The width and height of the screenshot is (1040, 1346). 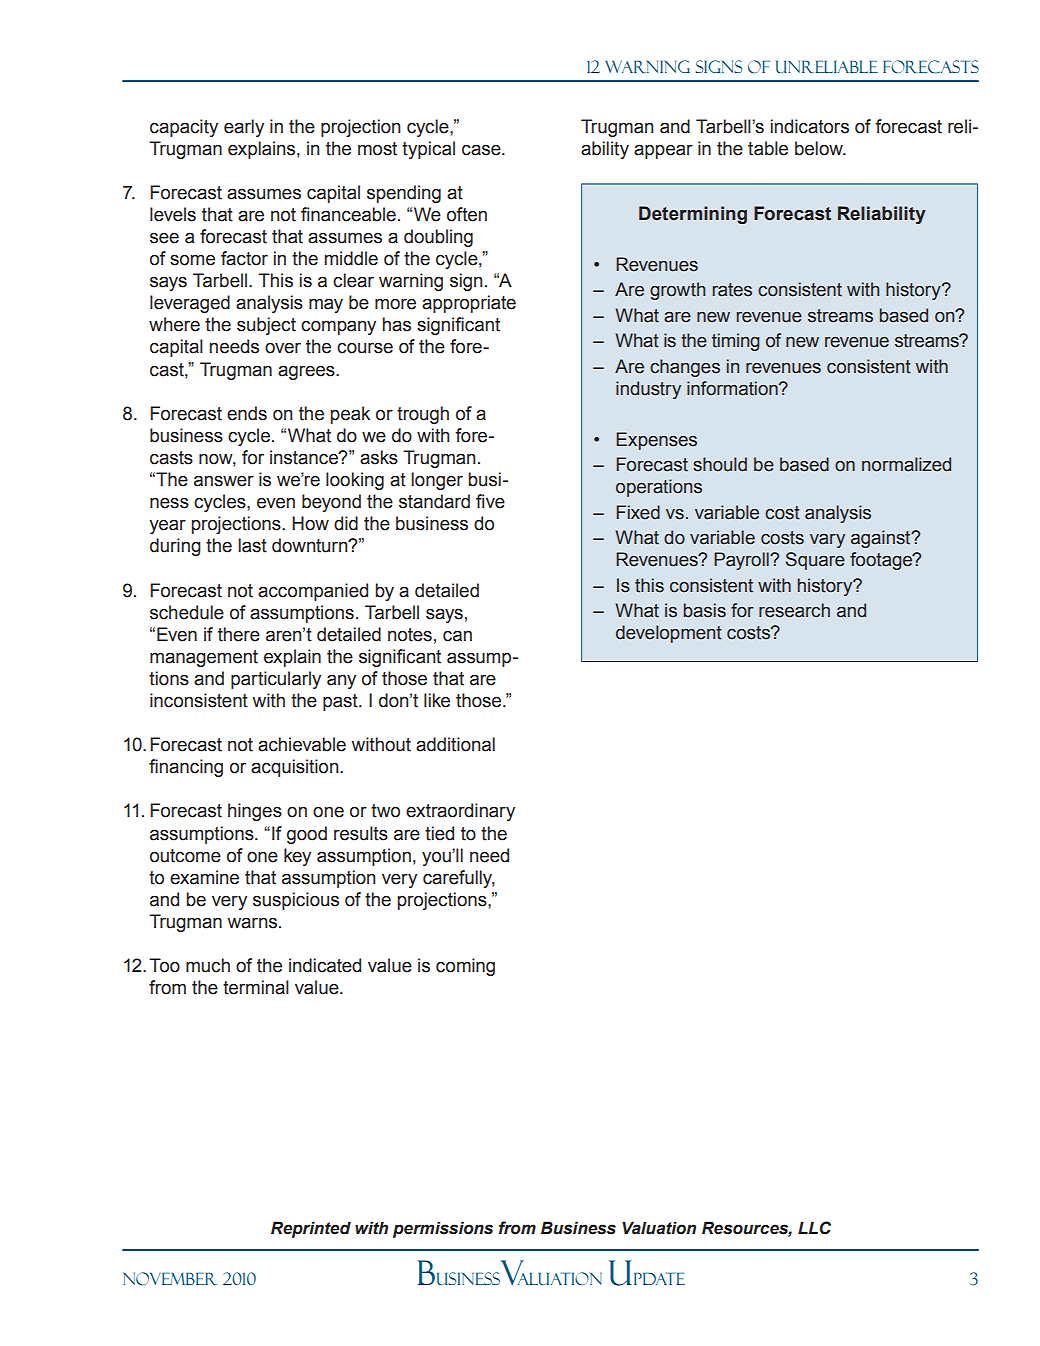 I want to click on case, so click(x=482, y=150).
